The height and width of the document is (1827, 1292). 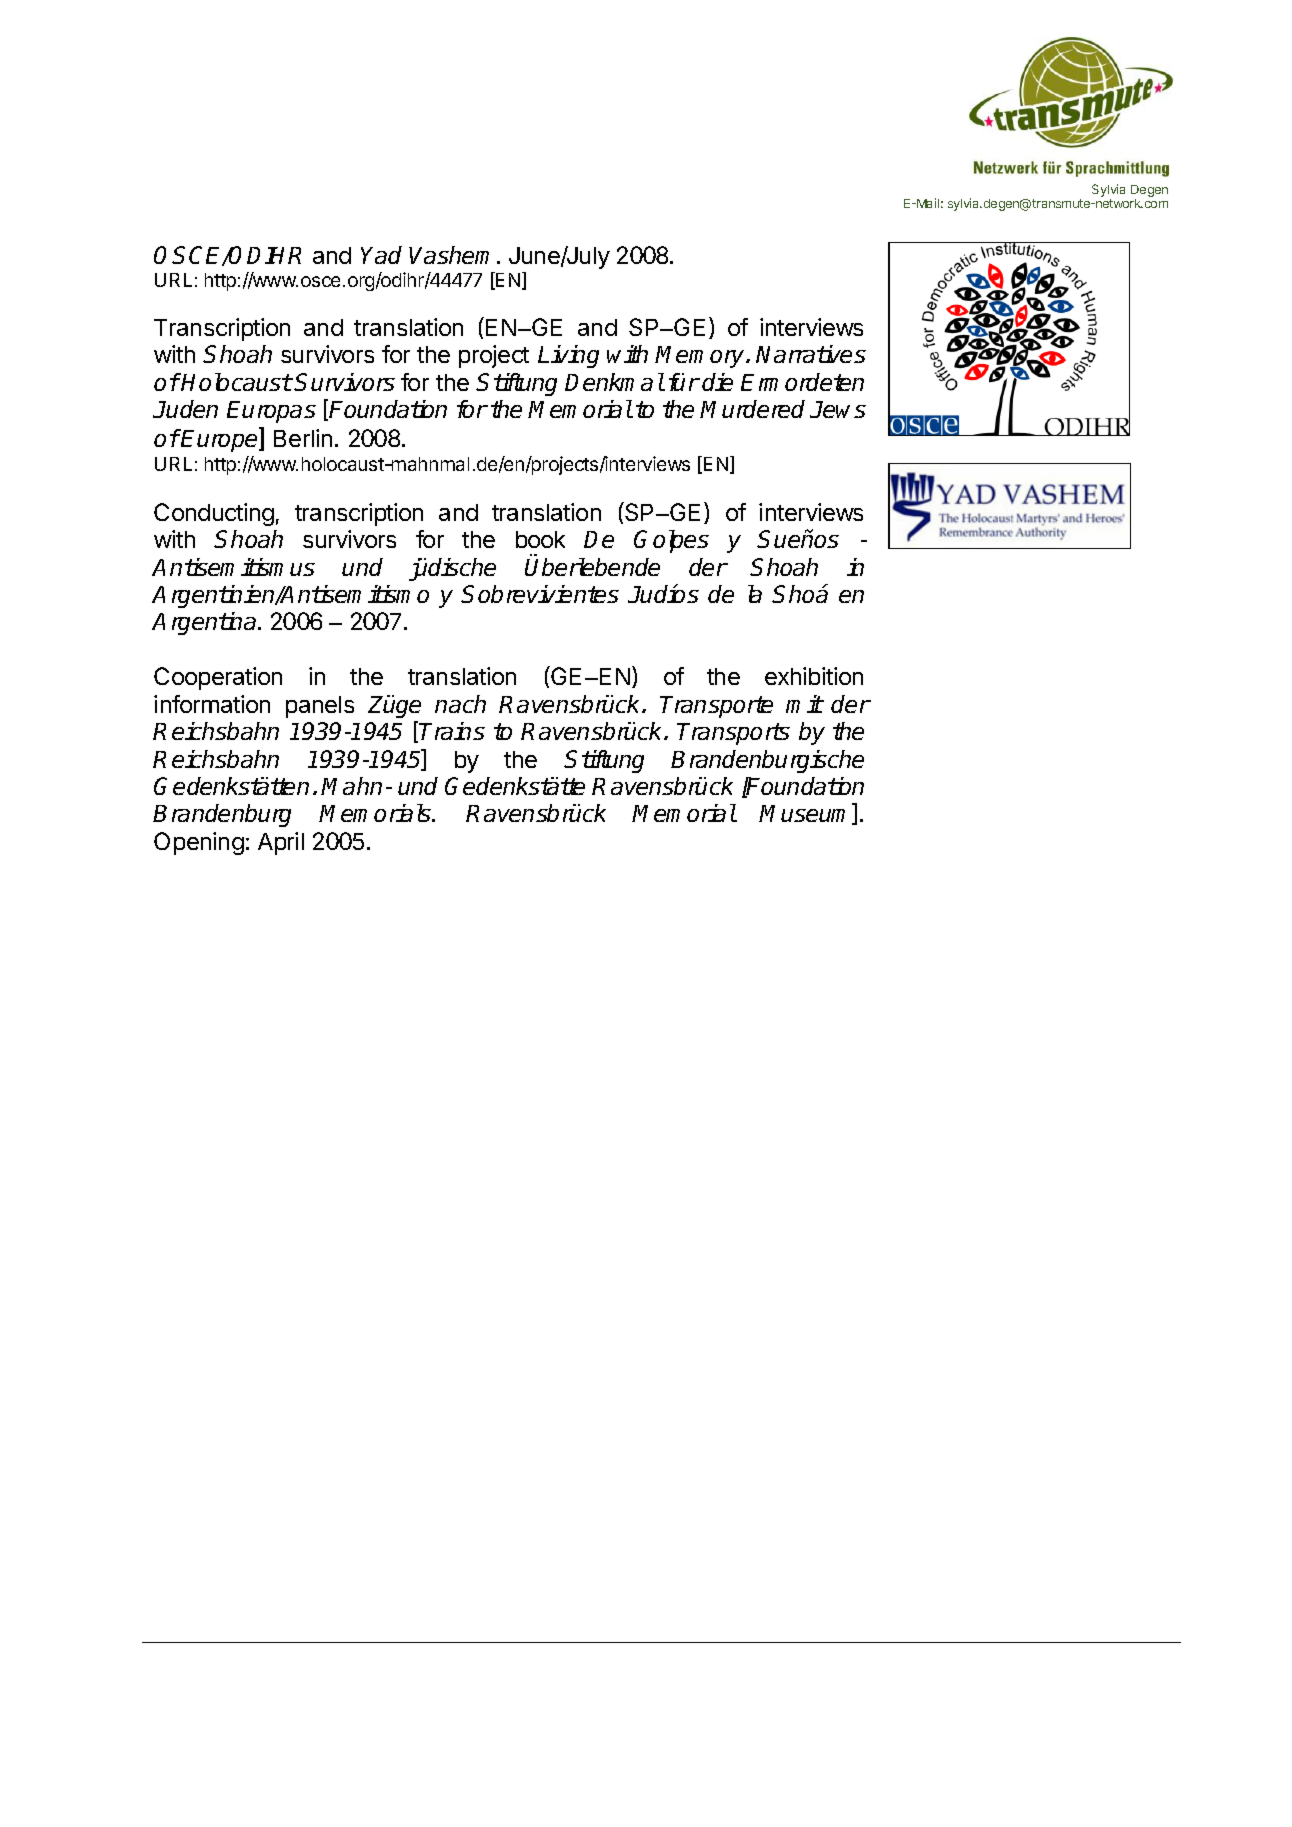 What do you see at coordinates (281, 843) in the document?
I see `April` at bounding box center [281, 843].
